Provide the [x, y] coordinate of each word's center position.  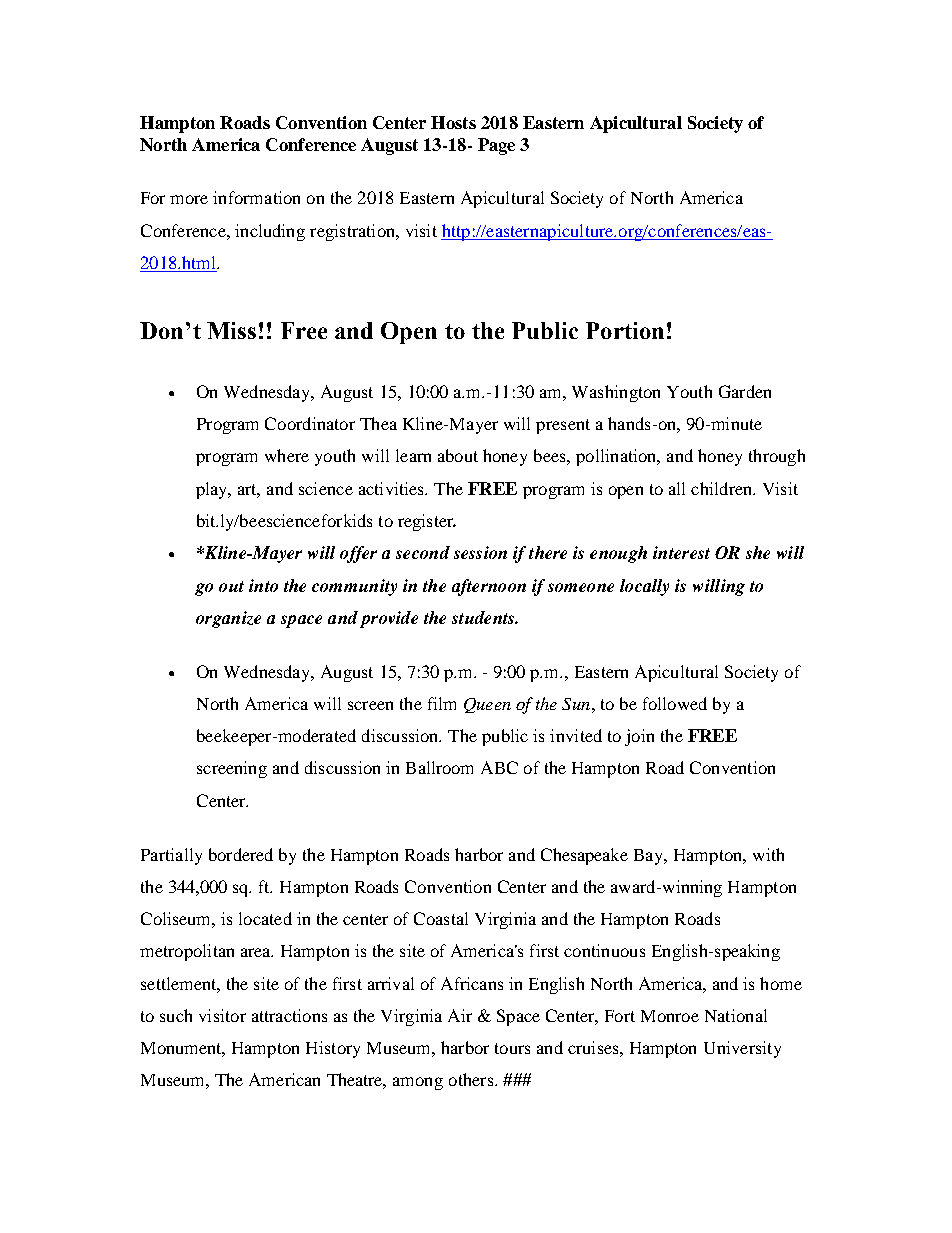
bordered [241, 854]
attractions [289, 1015]
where [287, 455]
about [458, 455]
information [256, 197]
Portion [625, 330]
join [639, 737]
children [722, 488]
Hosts [453, 122]
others [472, 1079]
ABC [499, 767]
